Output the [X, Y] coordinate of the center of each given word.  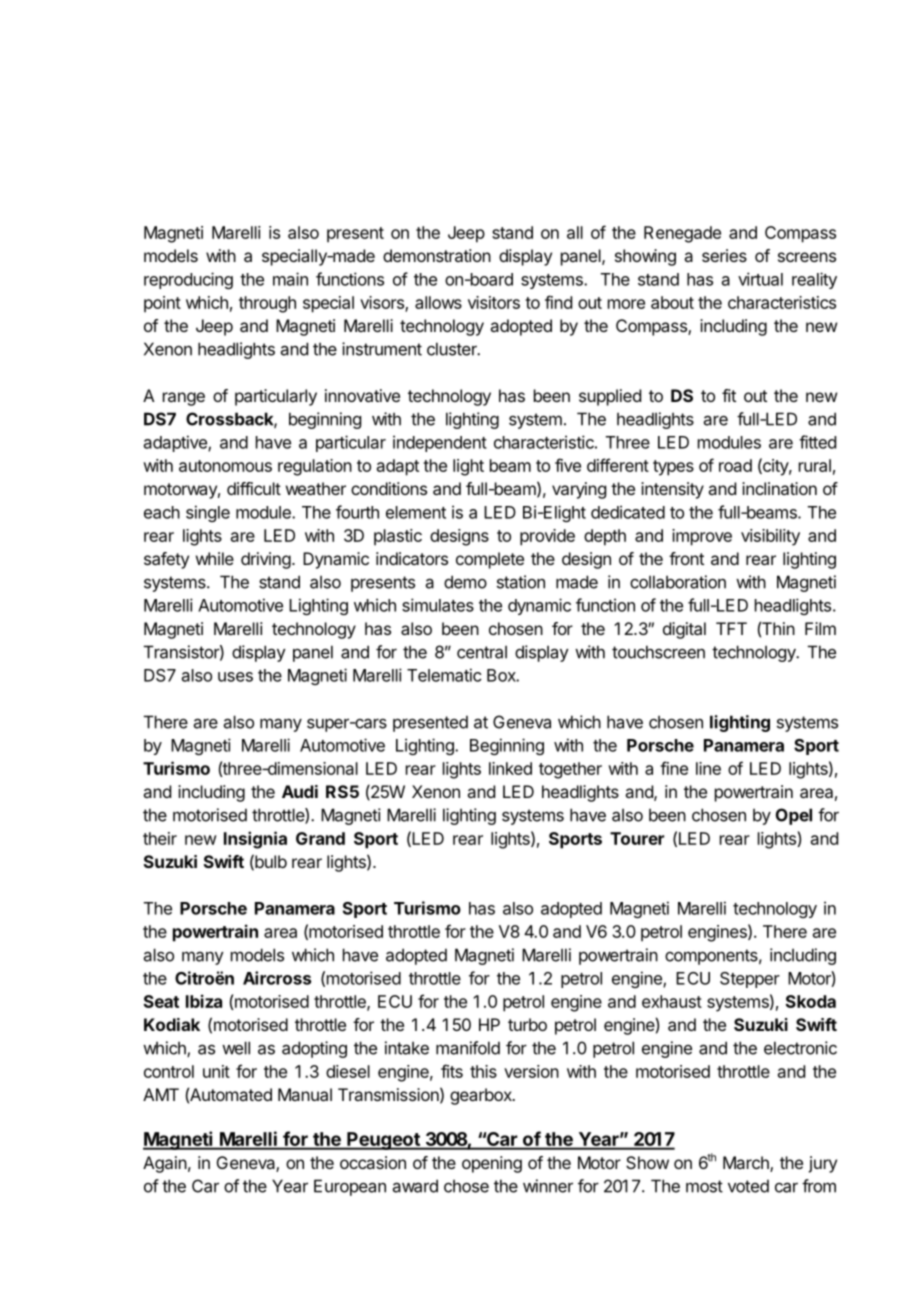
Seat [161, 1001]
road [735, 465]
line [708, 768]
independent [440, 443]
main [290, 279]
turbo [527, 1024]
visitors [494, 302]
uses [235, 677]
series [724, 255]
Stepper [750, 980]
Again [165, 1164]
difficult [254, 488]
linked [510, 768]
